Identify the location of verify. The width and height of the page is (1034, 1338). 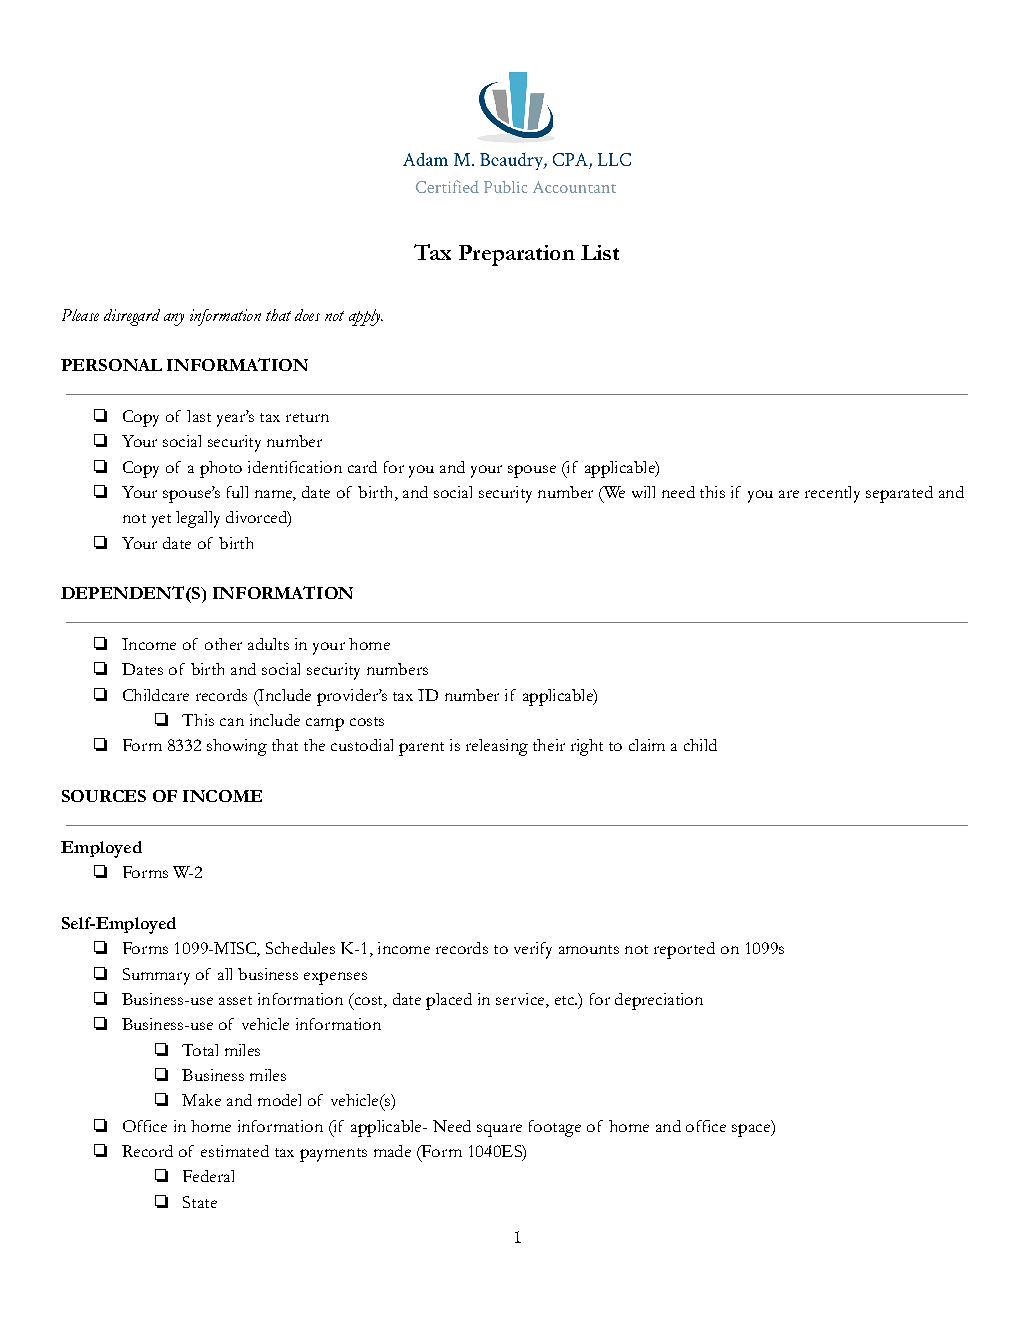
(533, 950).
